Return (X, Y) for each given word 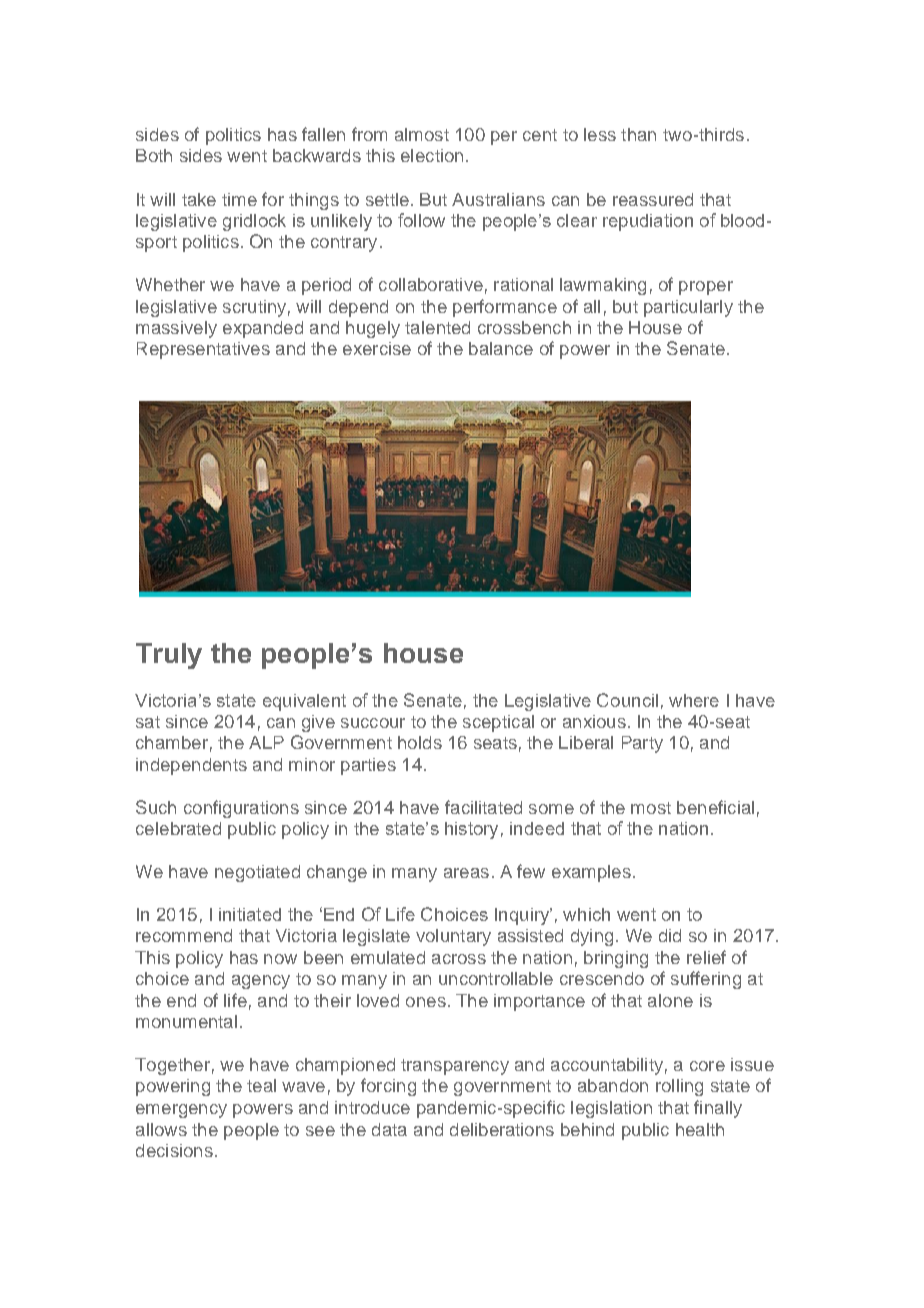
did (670, 935)
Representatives (203, 350)
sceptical (498, 723)
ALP (266, 742)
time (239, 199)
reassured (653, 199)
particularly (688, 308)
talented (437, 327)
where (694, 700)
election (432, 155)
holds (420, 742)
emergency (181, 1111)
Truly (169, 656)
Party (642, 744)
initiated (250, 914)
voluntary (453, 937)
